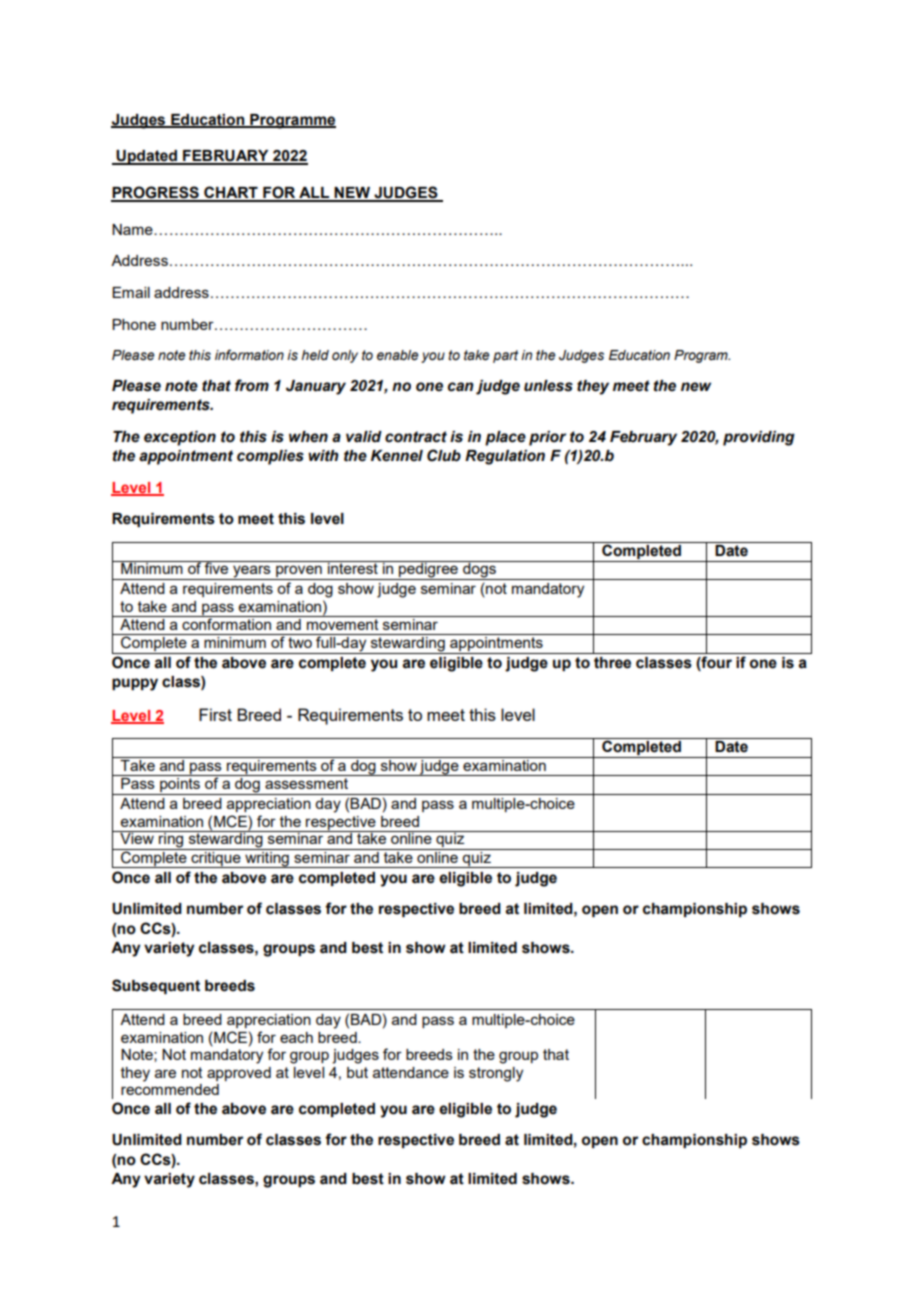 This image has height=1307, width=924. I want to click on part, so click(505, 356).
